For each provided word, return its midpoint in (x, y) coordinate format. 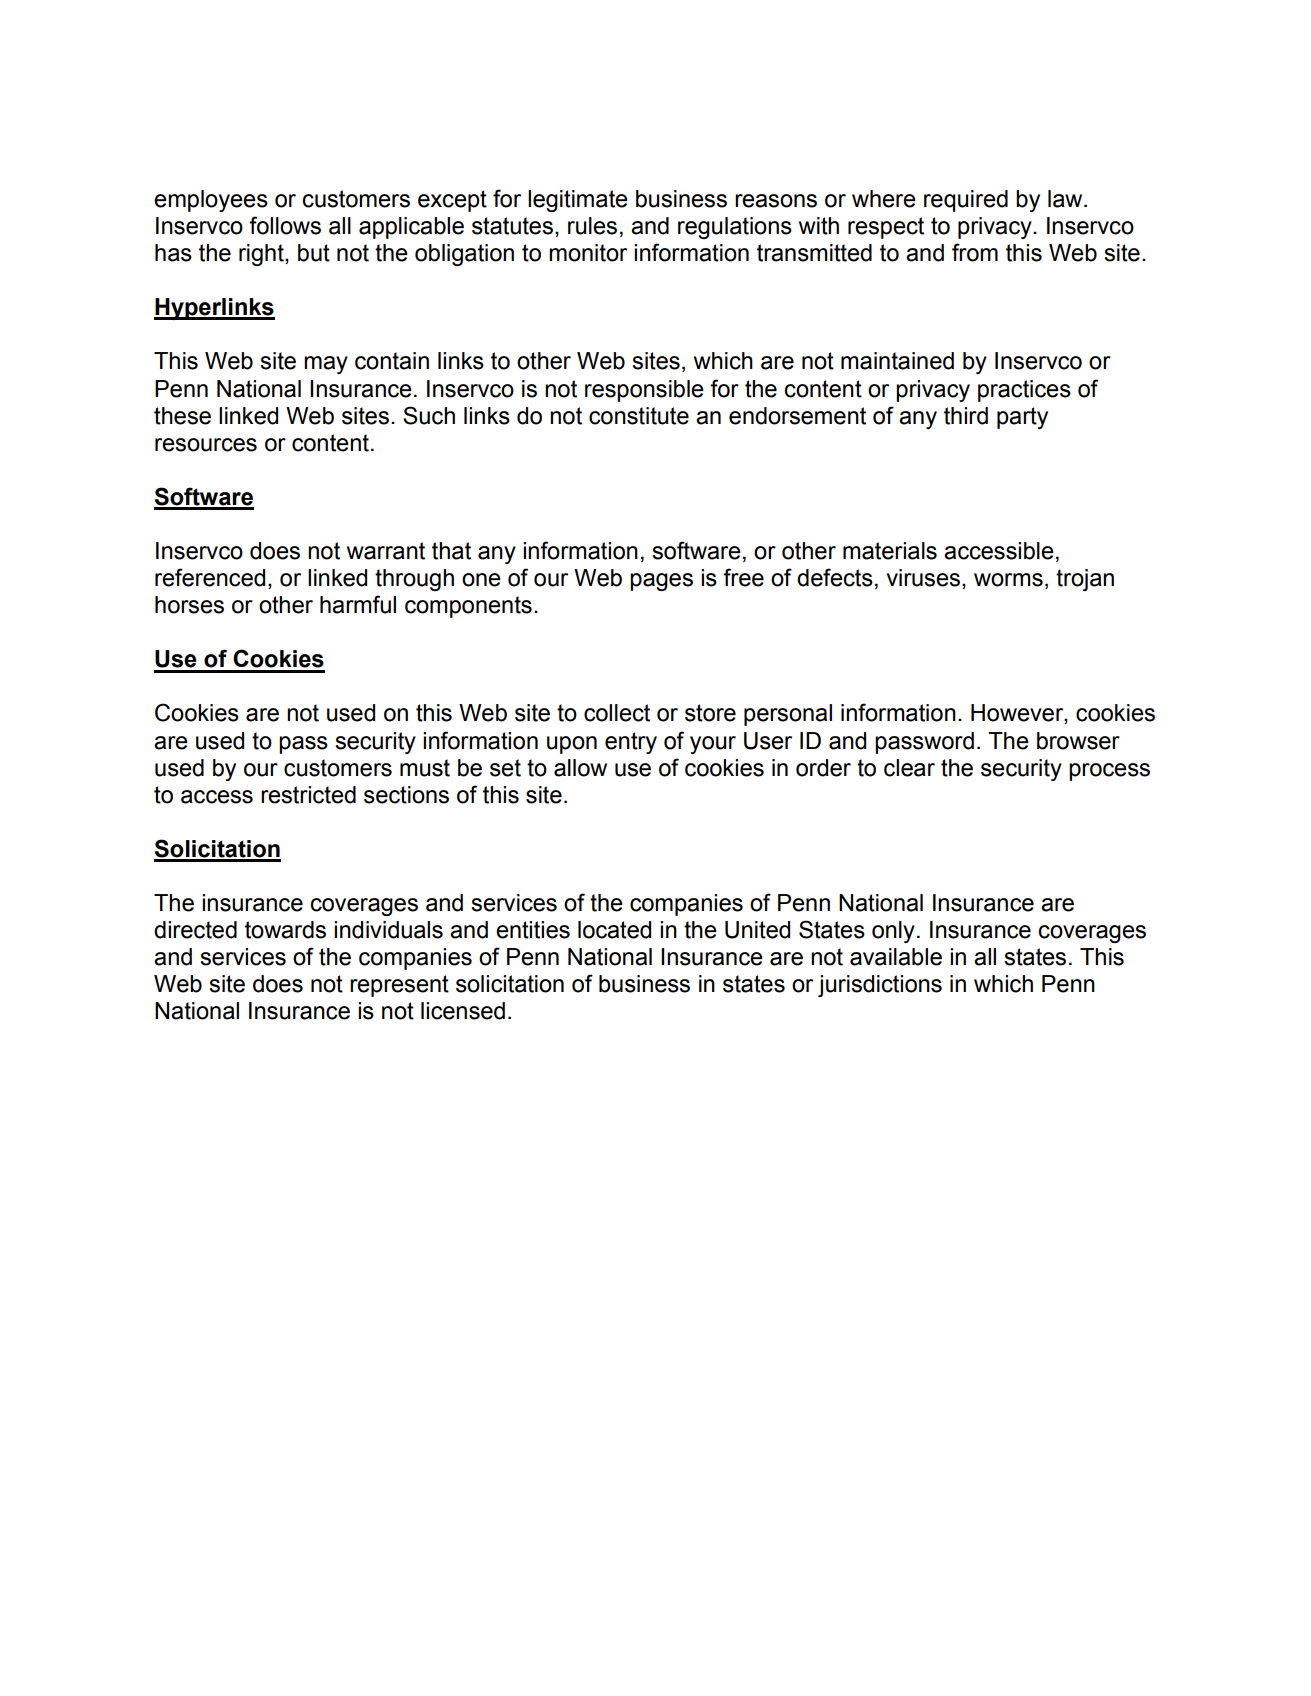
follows (285, 225)
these (182, 416)
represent (399, 986)
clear (909, 768)
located (614, 930)
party (1022, 418)
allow (580, 768)
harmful (358, 604)
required (966, 201)
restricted (308, 795)
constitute (639, 416)
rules (592, 226)
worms (1008, 580)
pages (661, 582)
